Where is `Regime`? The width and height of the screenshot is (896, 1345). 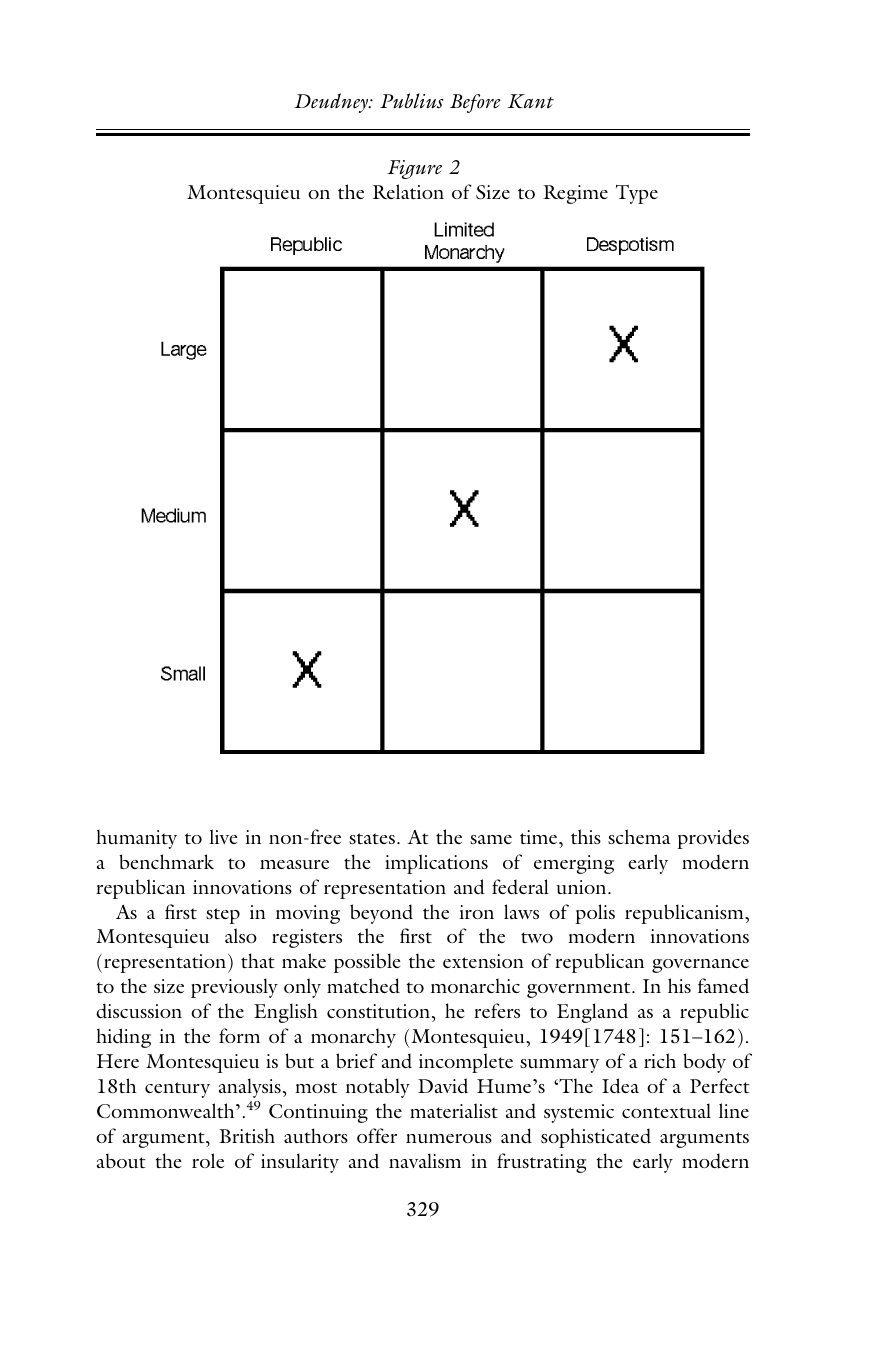
Regime is located at coordinates (575, 194).
